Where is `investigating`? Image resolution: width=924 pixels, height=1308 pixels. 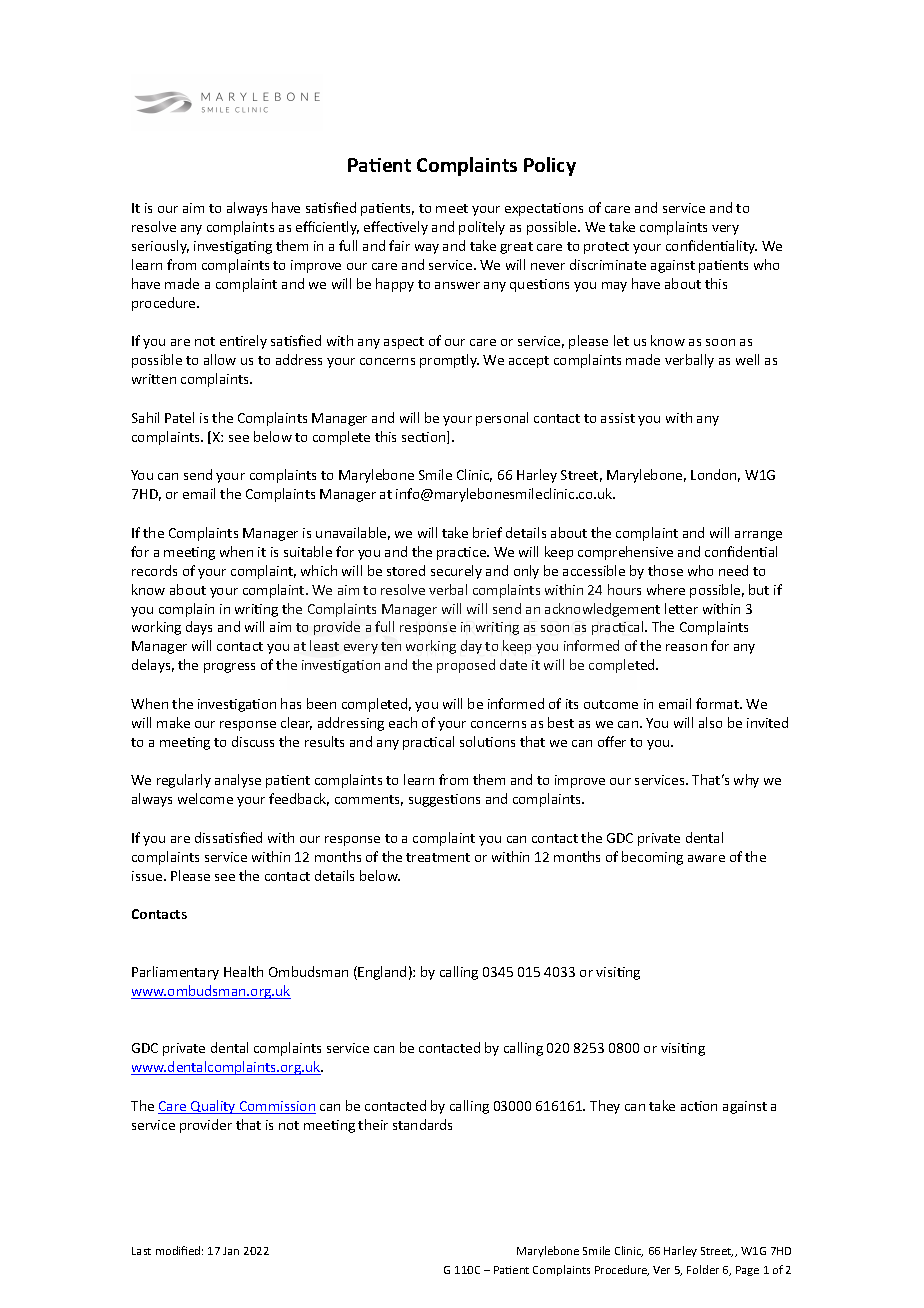
investigating is located at coordinates (233, 247).
